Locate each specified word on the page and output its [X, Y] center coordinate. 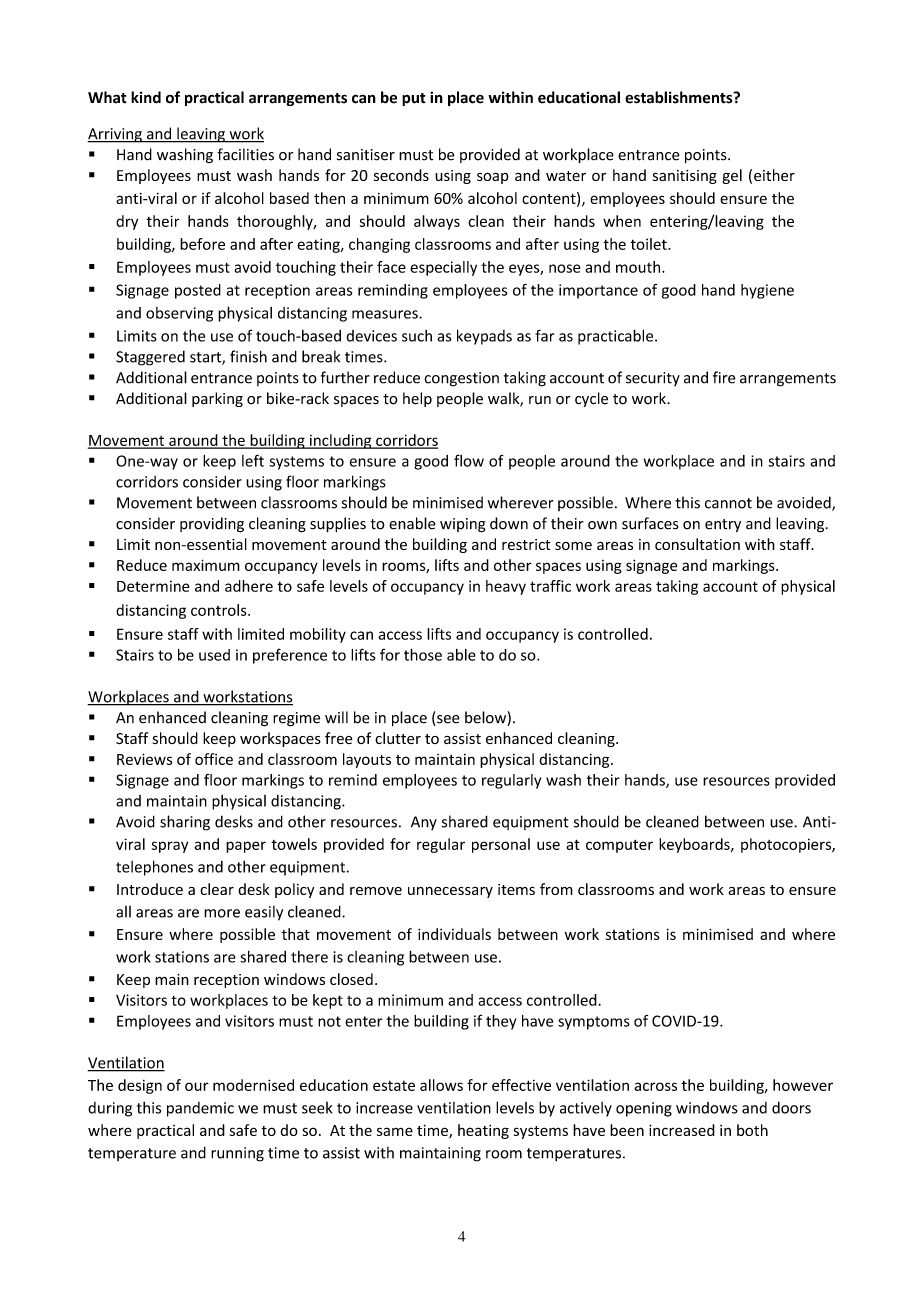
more [222, 913]
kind [146, 97]
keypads [484, 337]
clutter [398, 738]
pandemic [200, 1109]
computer [619, 846]
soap [493, 178]
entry [723, 525]
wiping [463, 525]
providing [212, 525]
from [556, 889]
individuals [454, 934]
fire [724, 377]
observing [179, 314]
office [214, 759]
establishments [680, 97]
